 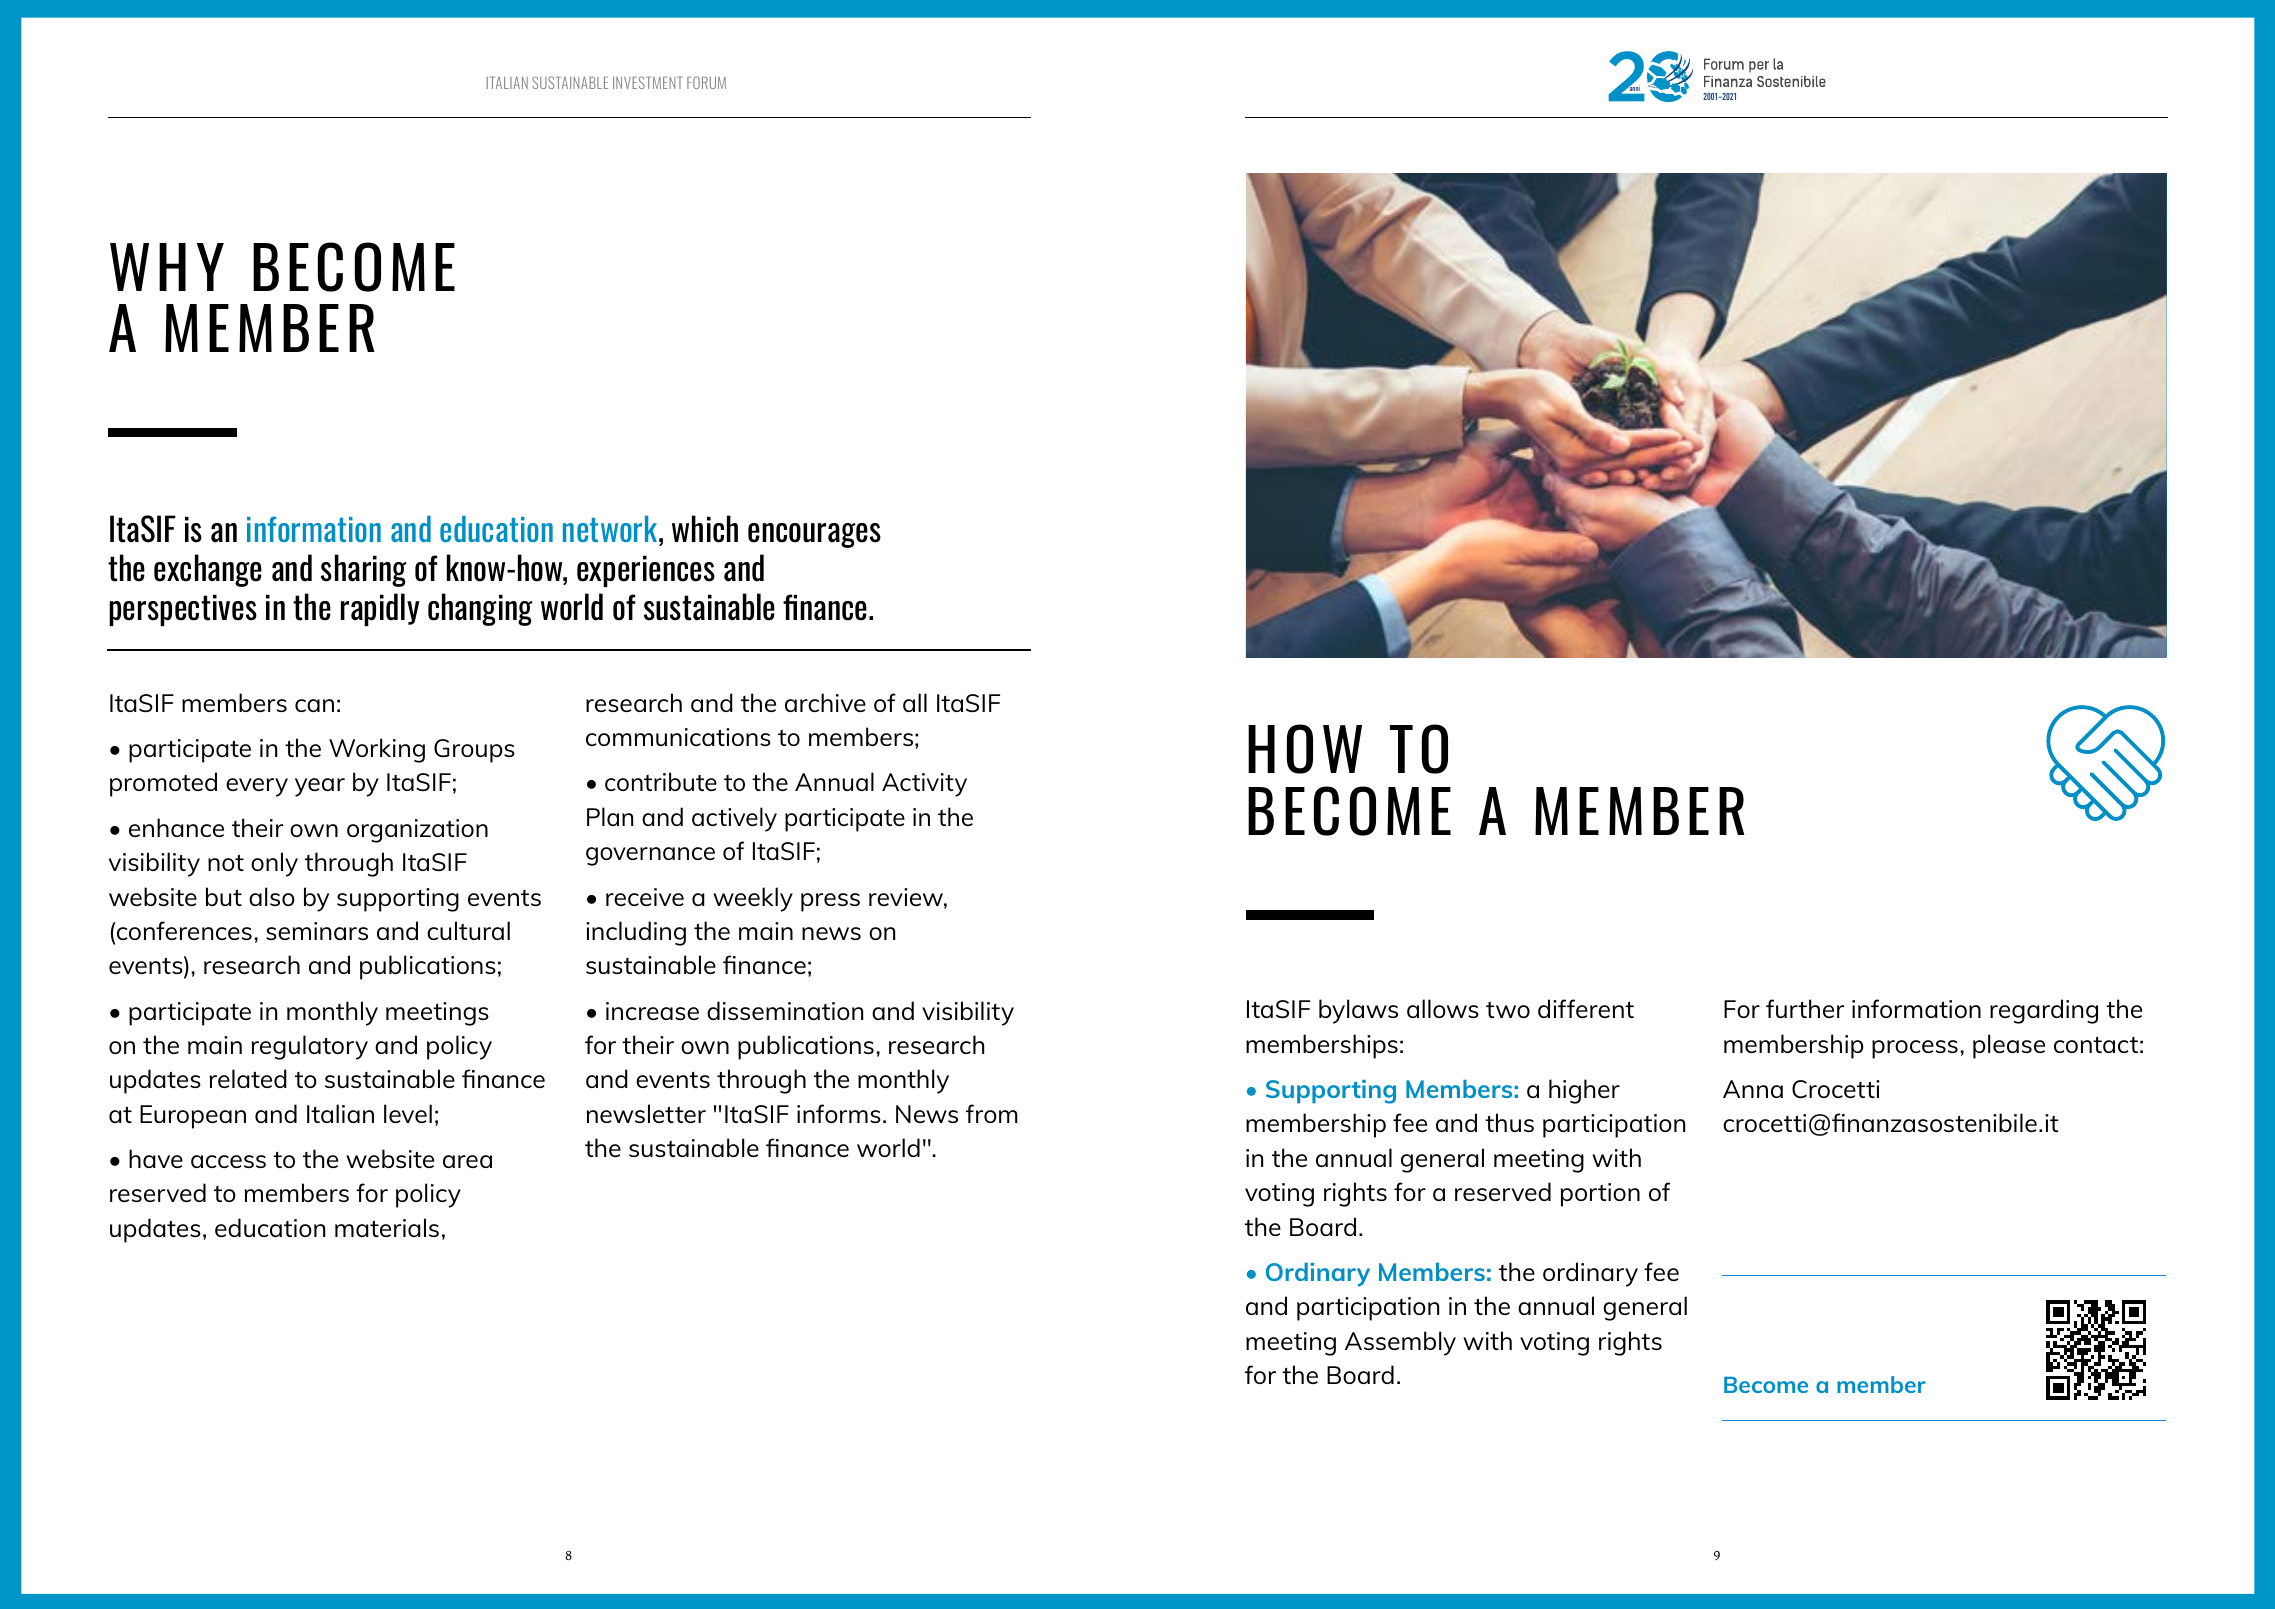 I want to click on communications, so click(x=678, y=737).
